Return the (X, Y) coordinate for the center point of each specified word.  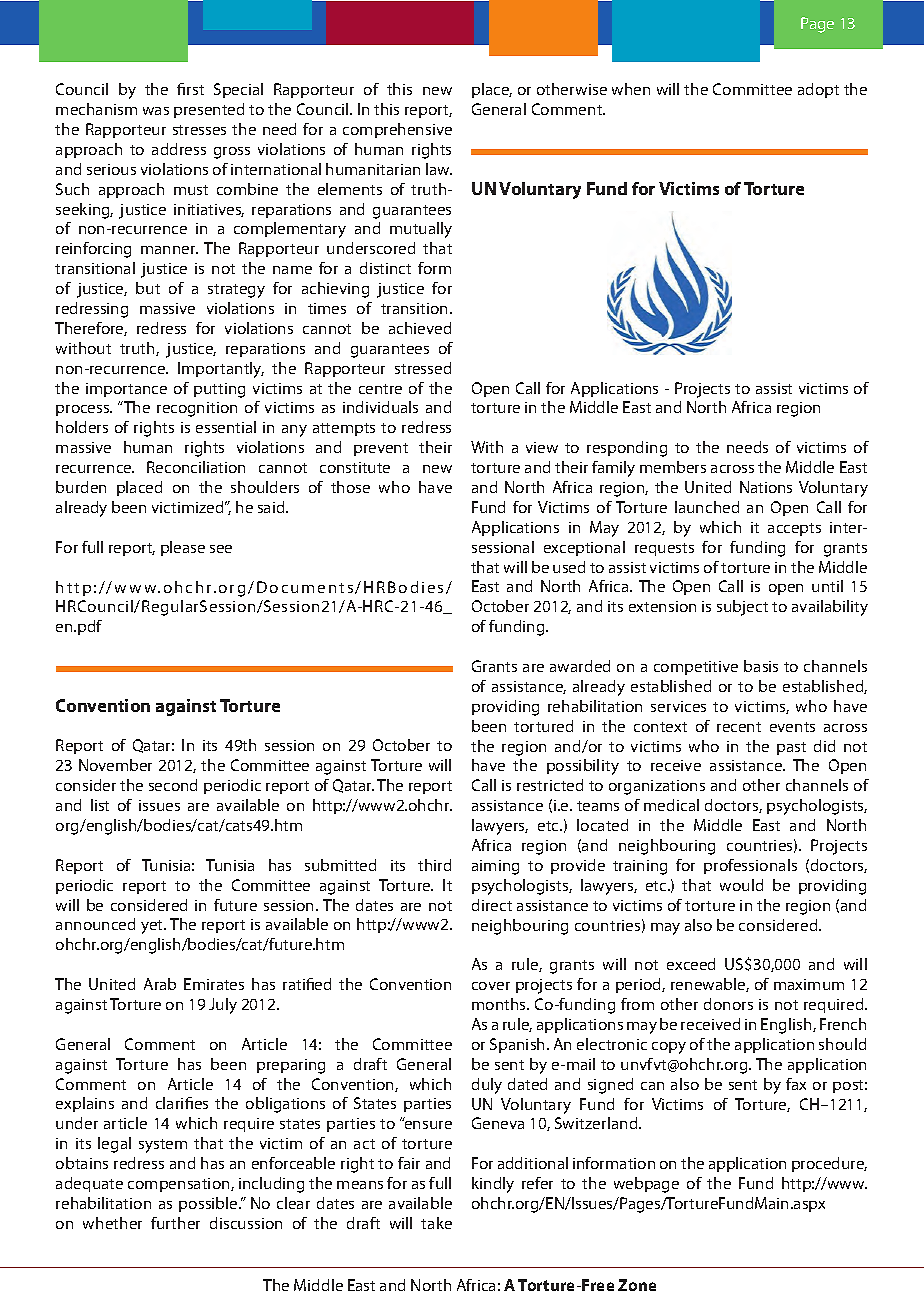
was (156, 111)
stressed (423, 368)
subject (742, 608)
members (673, 467)
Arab (160, 984)
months (500, 1004)
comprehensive (397, 130)
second (173, 785)
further (175, 1223)
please (183, 548)
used (569, 567)
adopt (818, 90)
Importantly (221, 370)
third (434, 865)
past (791, 748)
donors (728, 1004)
